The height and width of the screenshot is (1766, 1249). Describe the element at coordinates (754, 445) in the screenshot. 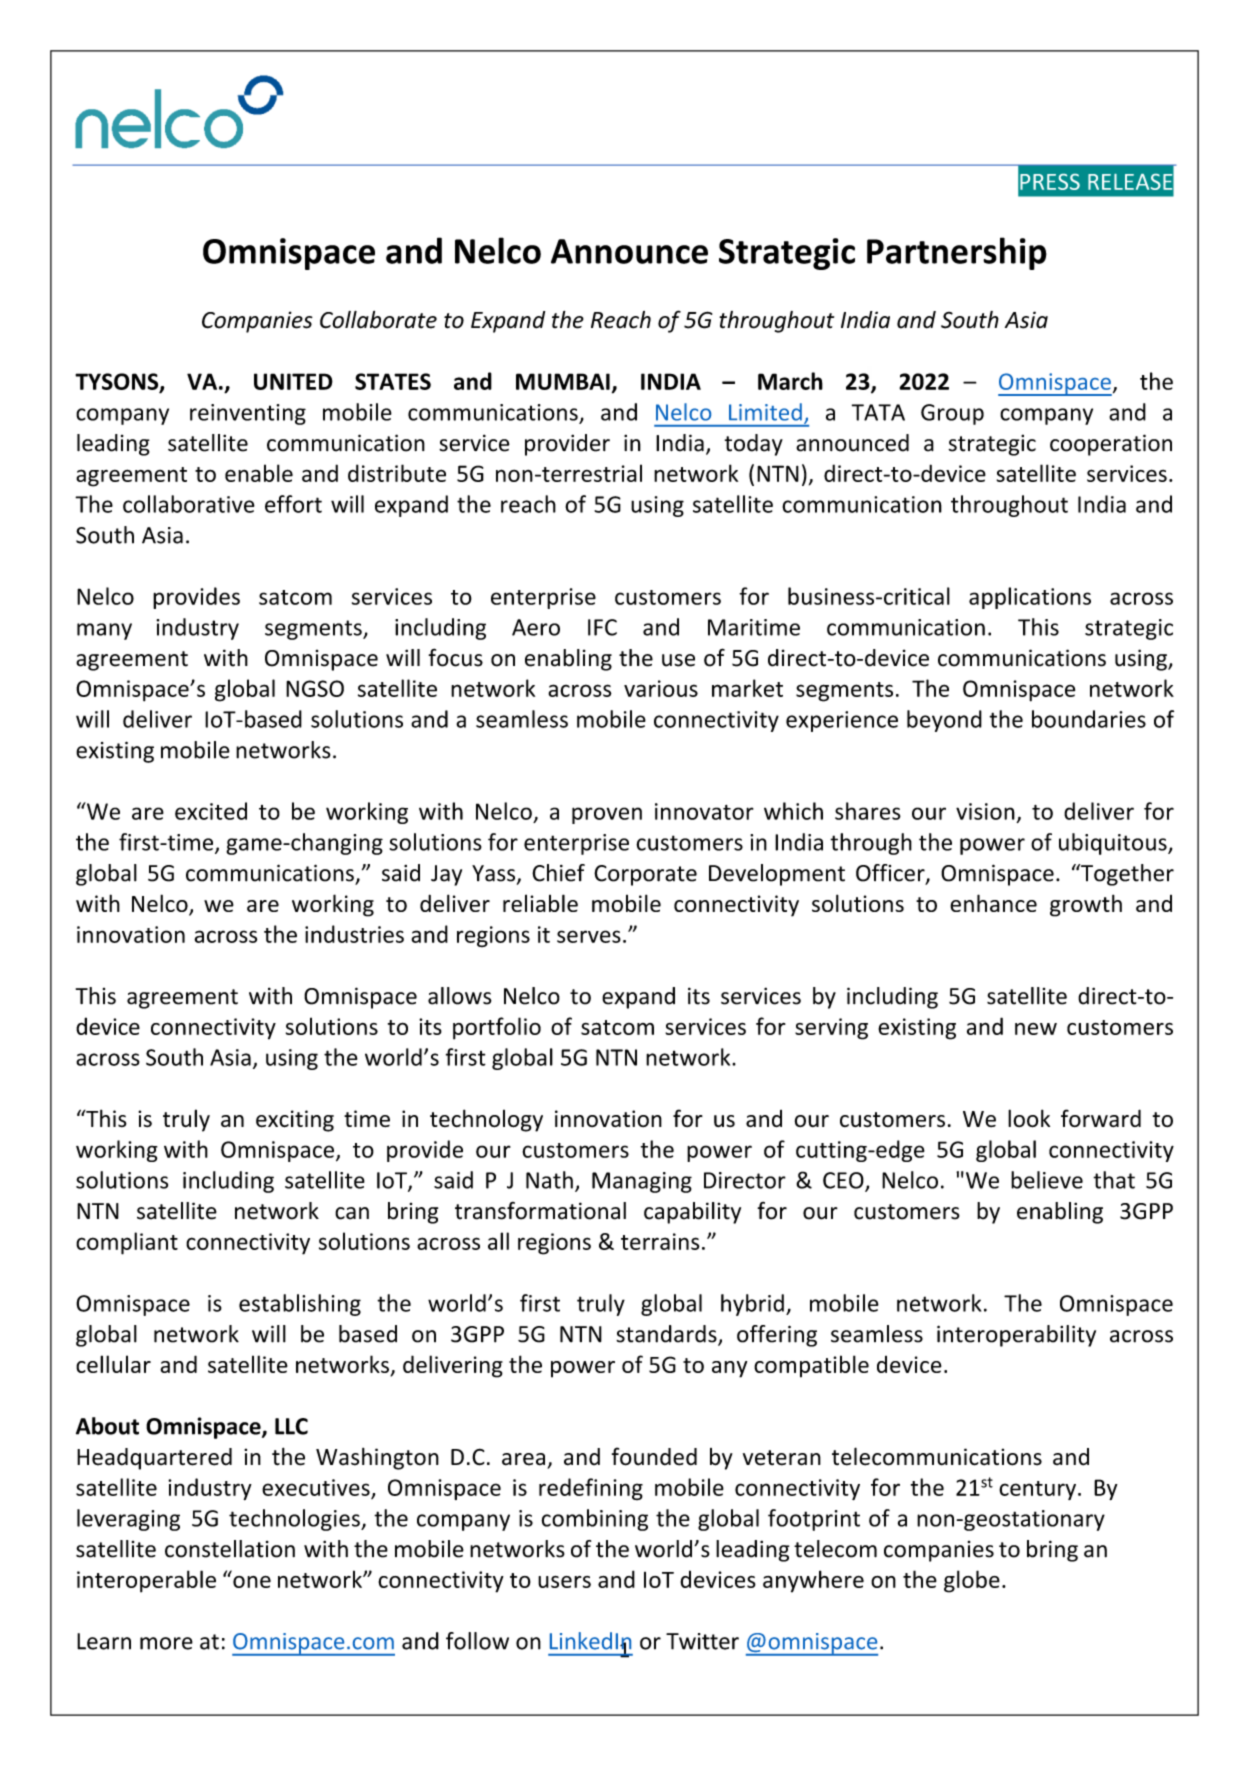

I see `today` at that location.
